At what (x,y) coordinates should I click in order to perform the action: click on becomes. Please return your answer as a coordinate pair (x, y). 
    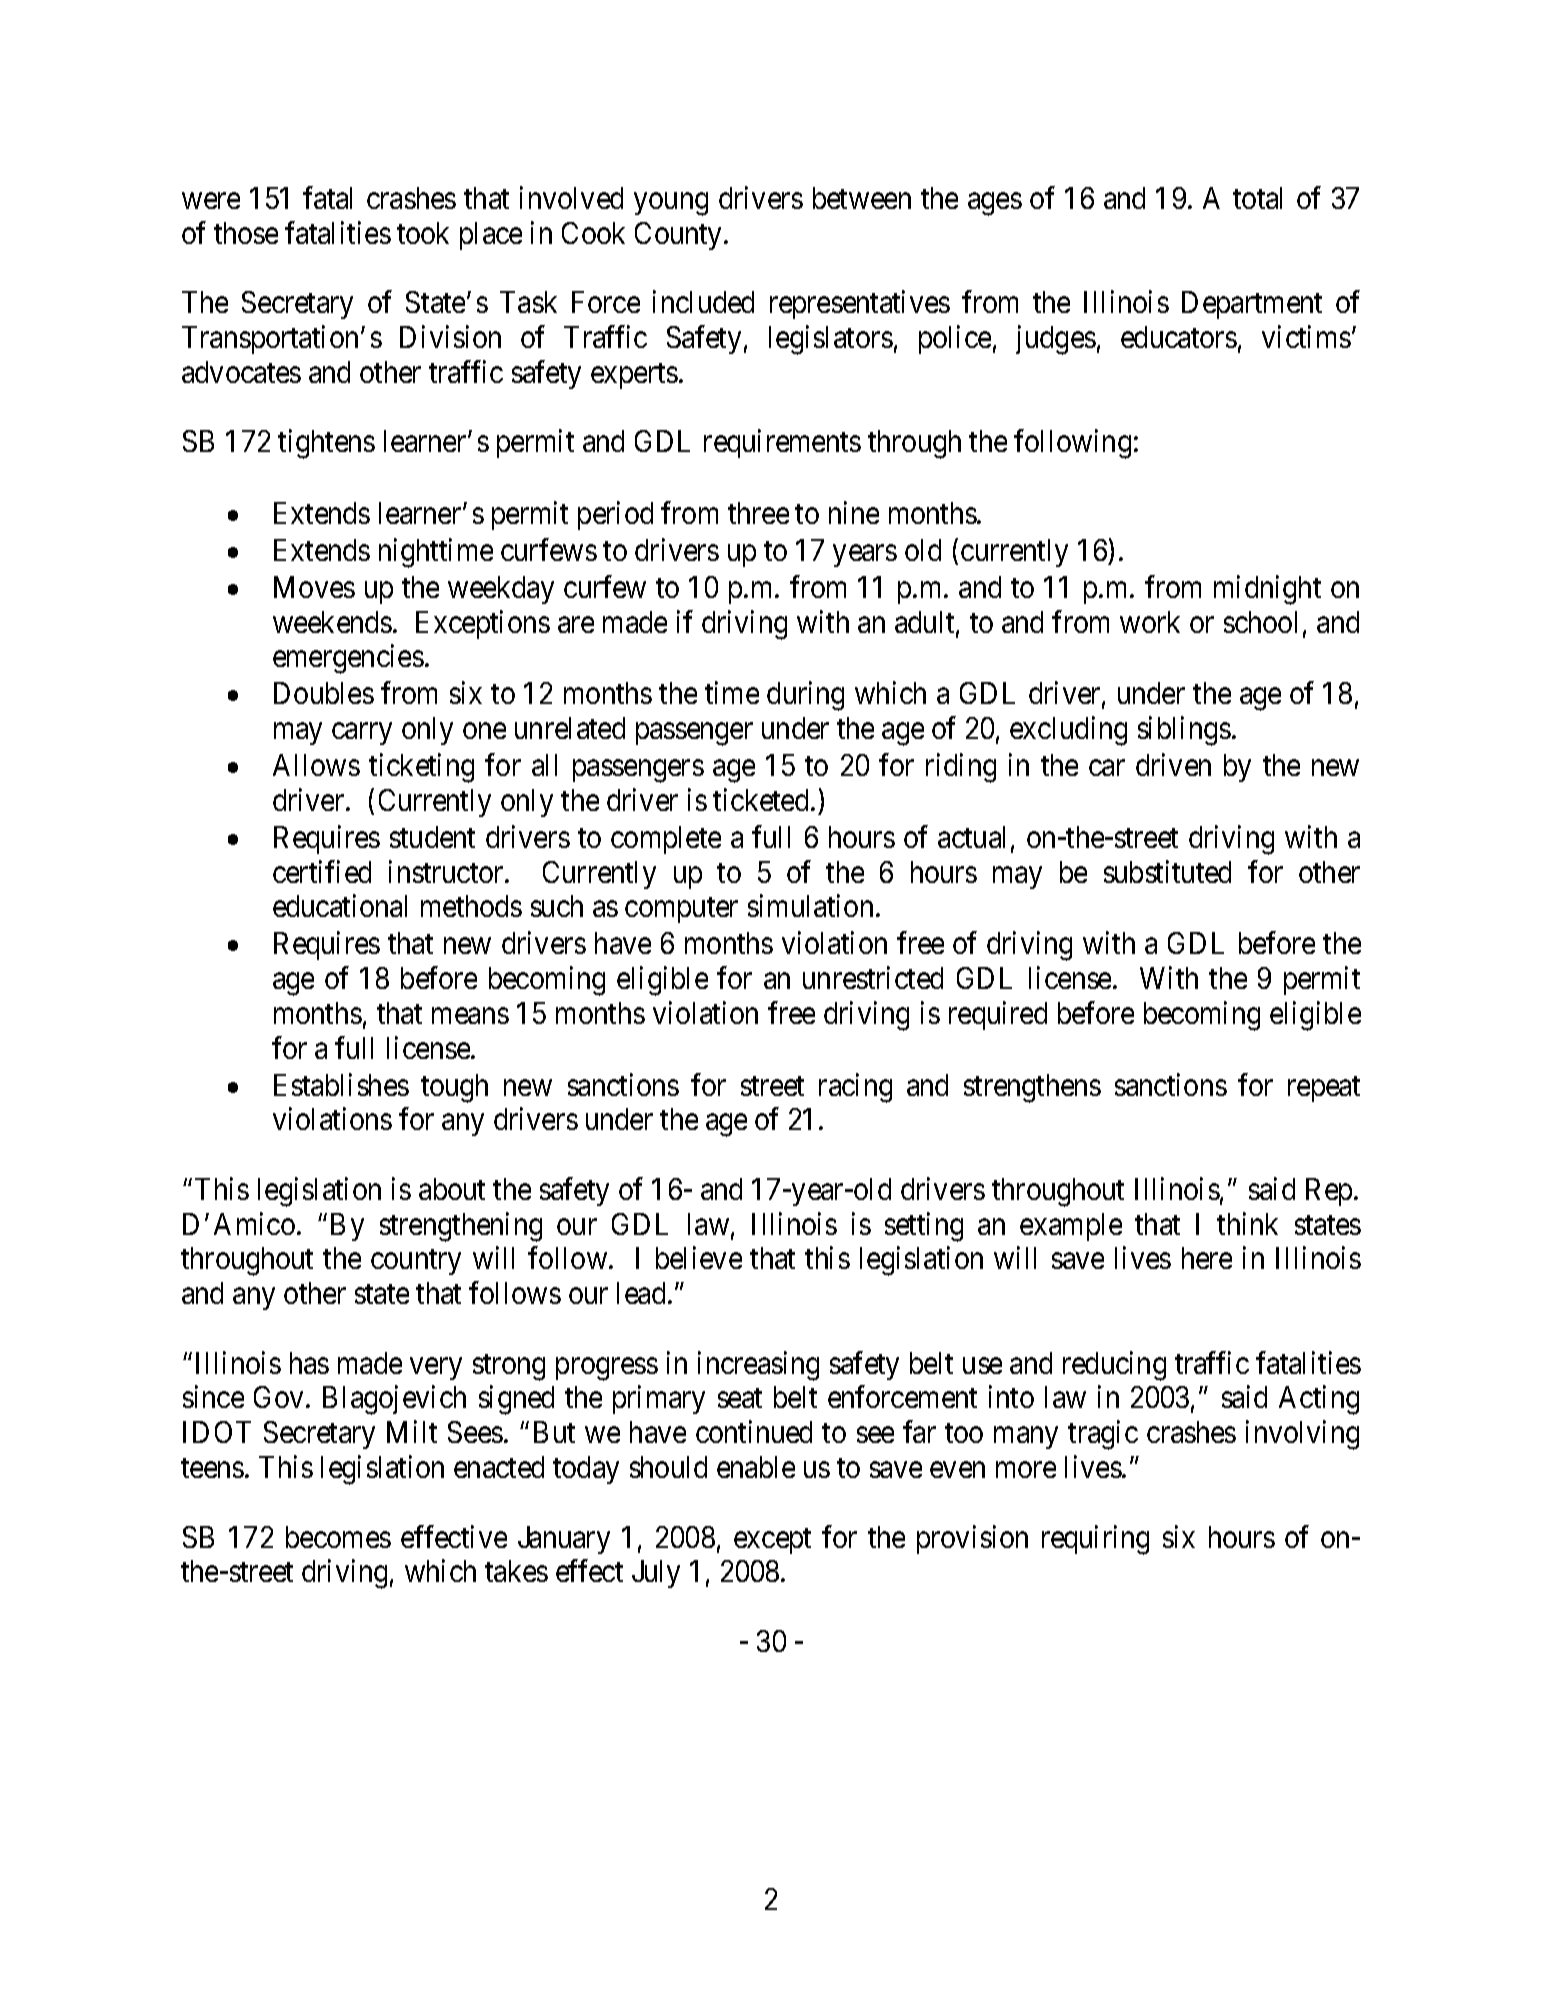
    Looking at the image, I should click on (338, 1537).
